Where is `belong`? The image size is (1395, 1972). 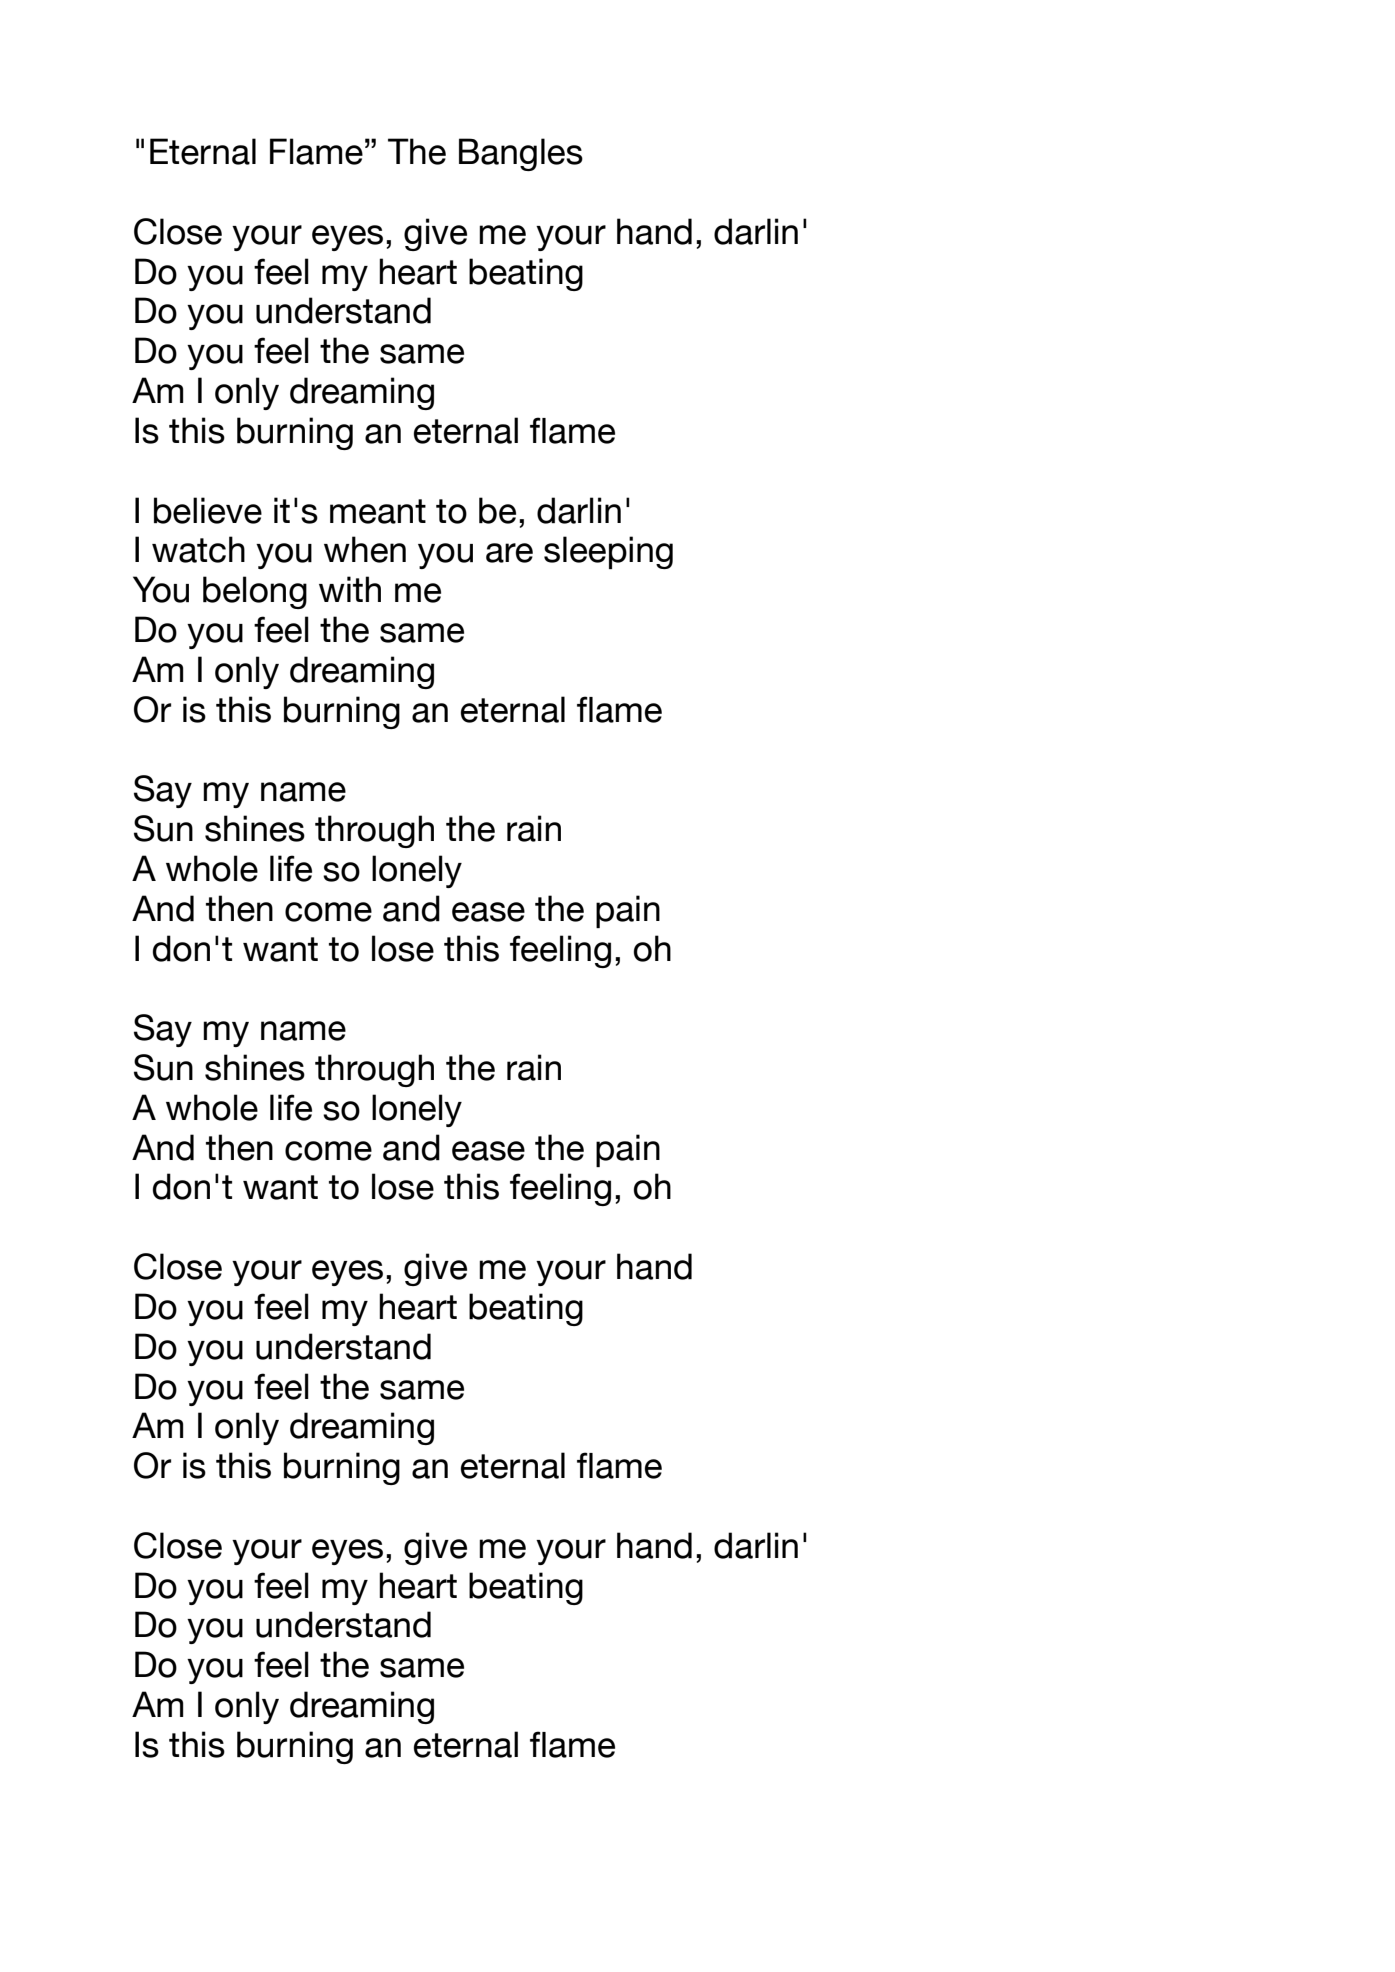
belong is located at coordinates (255, 592).
